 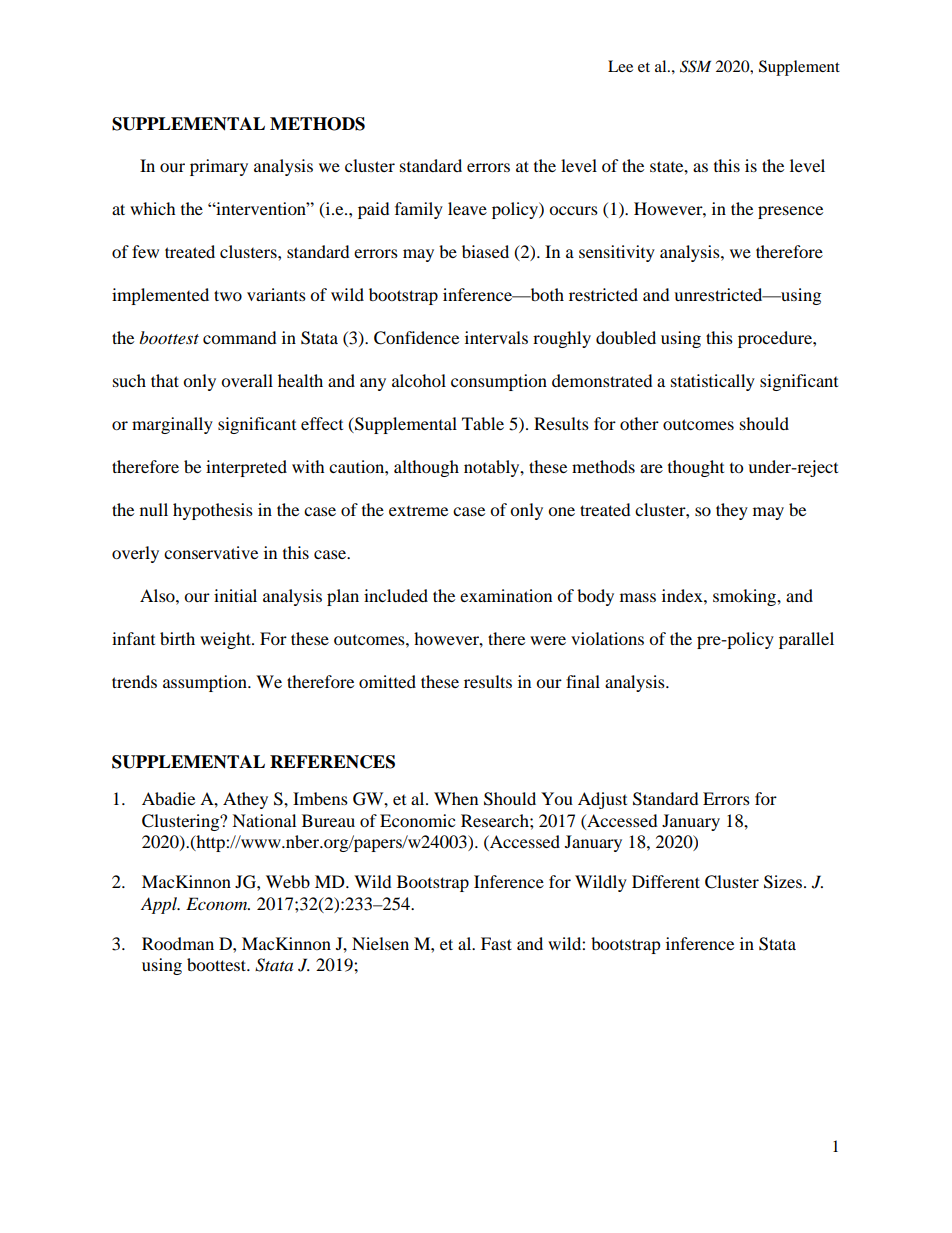 What do you see at coordinates (496, 943) in the screenshot?
I see `Fast` at bounding box center [496, 943].
